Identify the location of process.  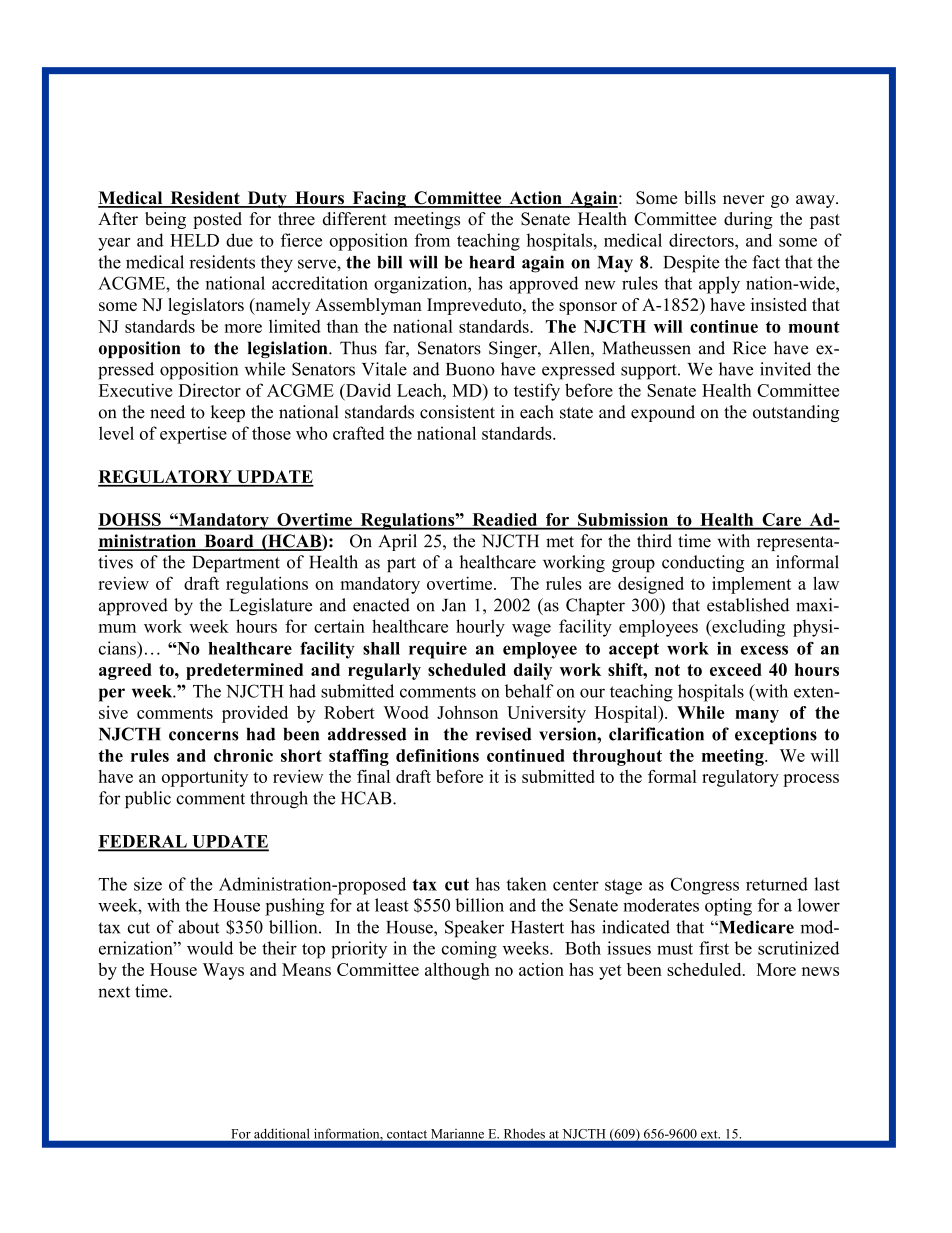
(811, 780).
